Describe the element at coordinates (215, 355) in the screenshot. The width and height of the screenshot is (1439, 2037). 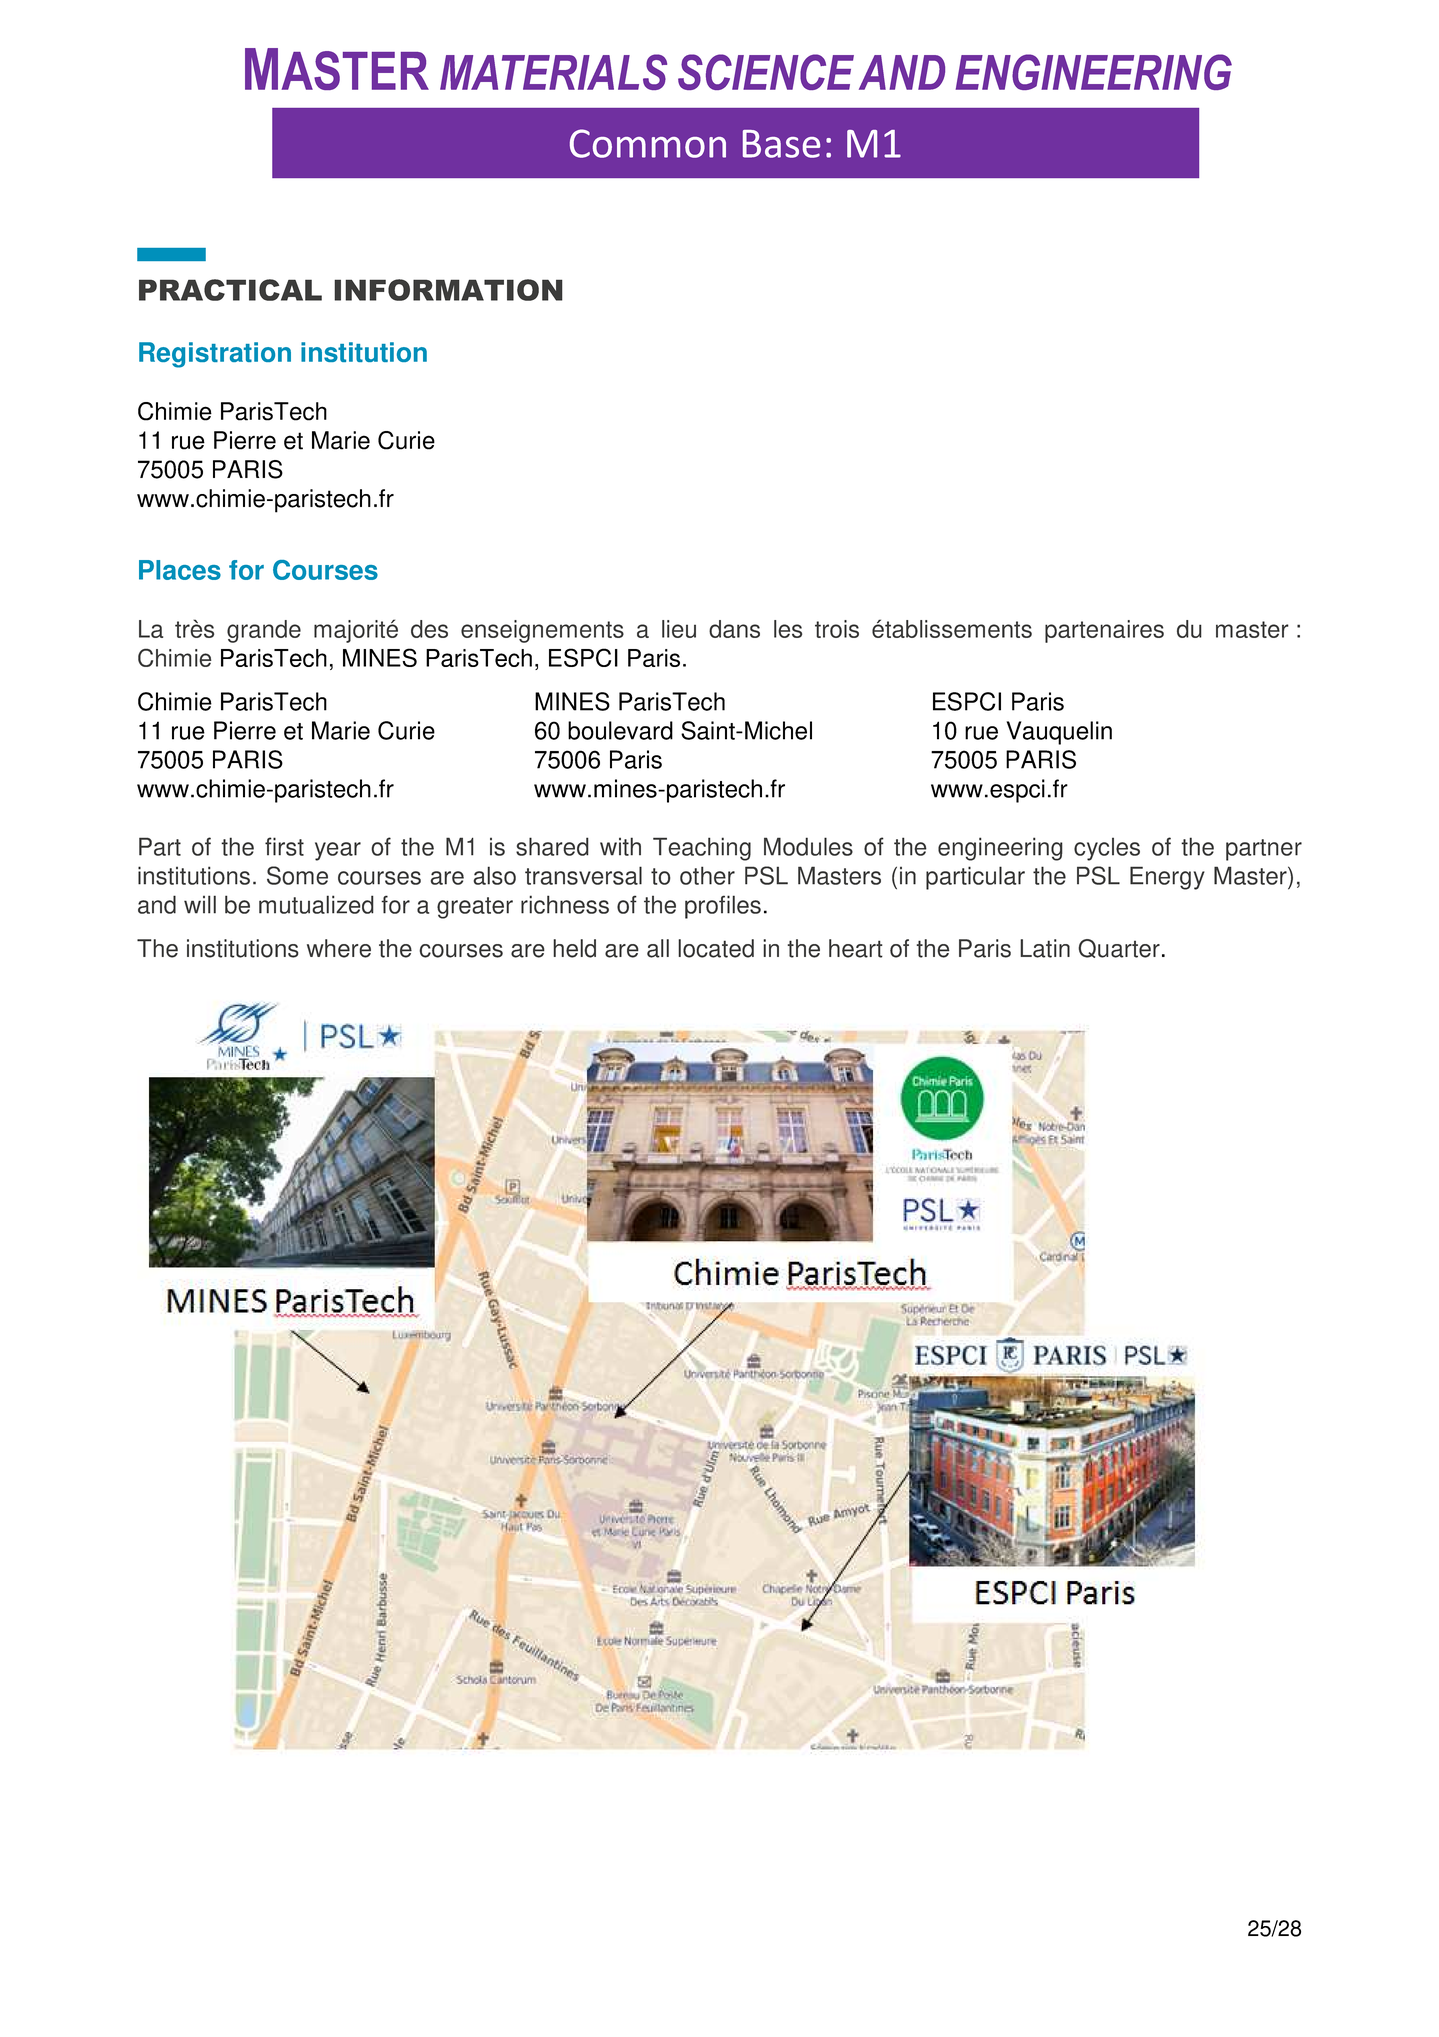
I see `Registration` at that location.
